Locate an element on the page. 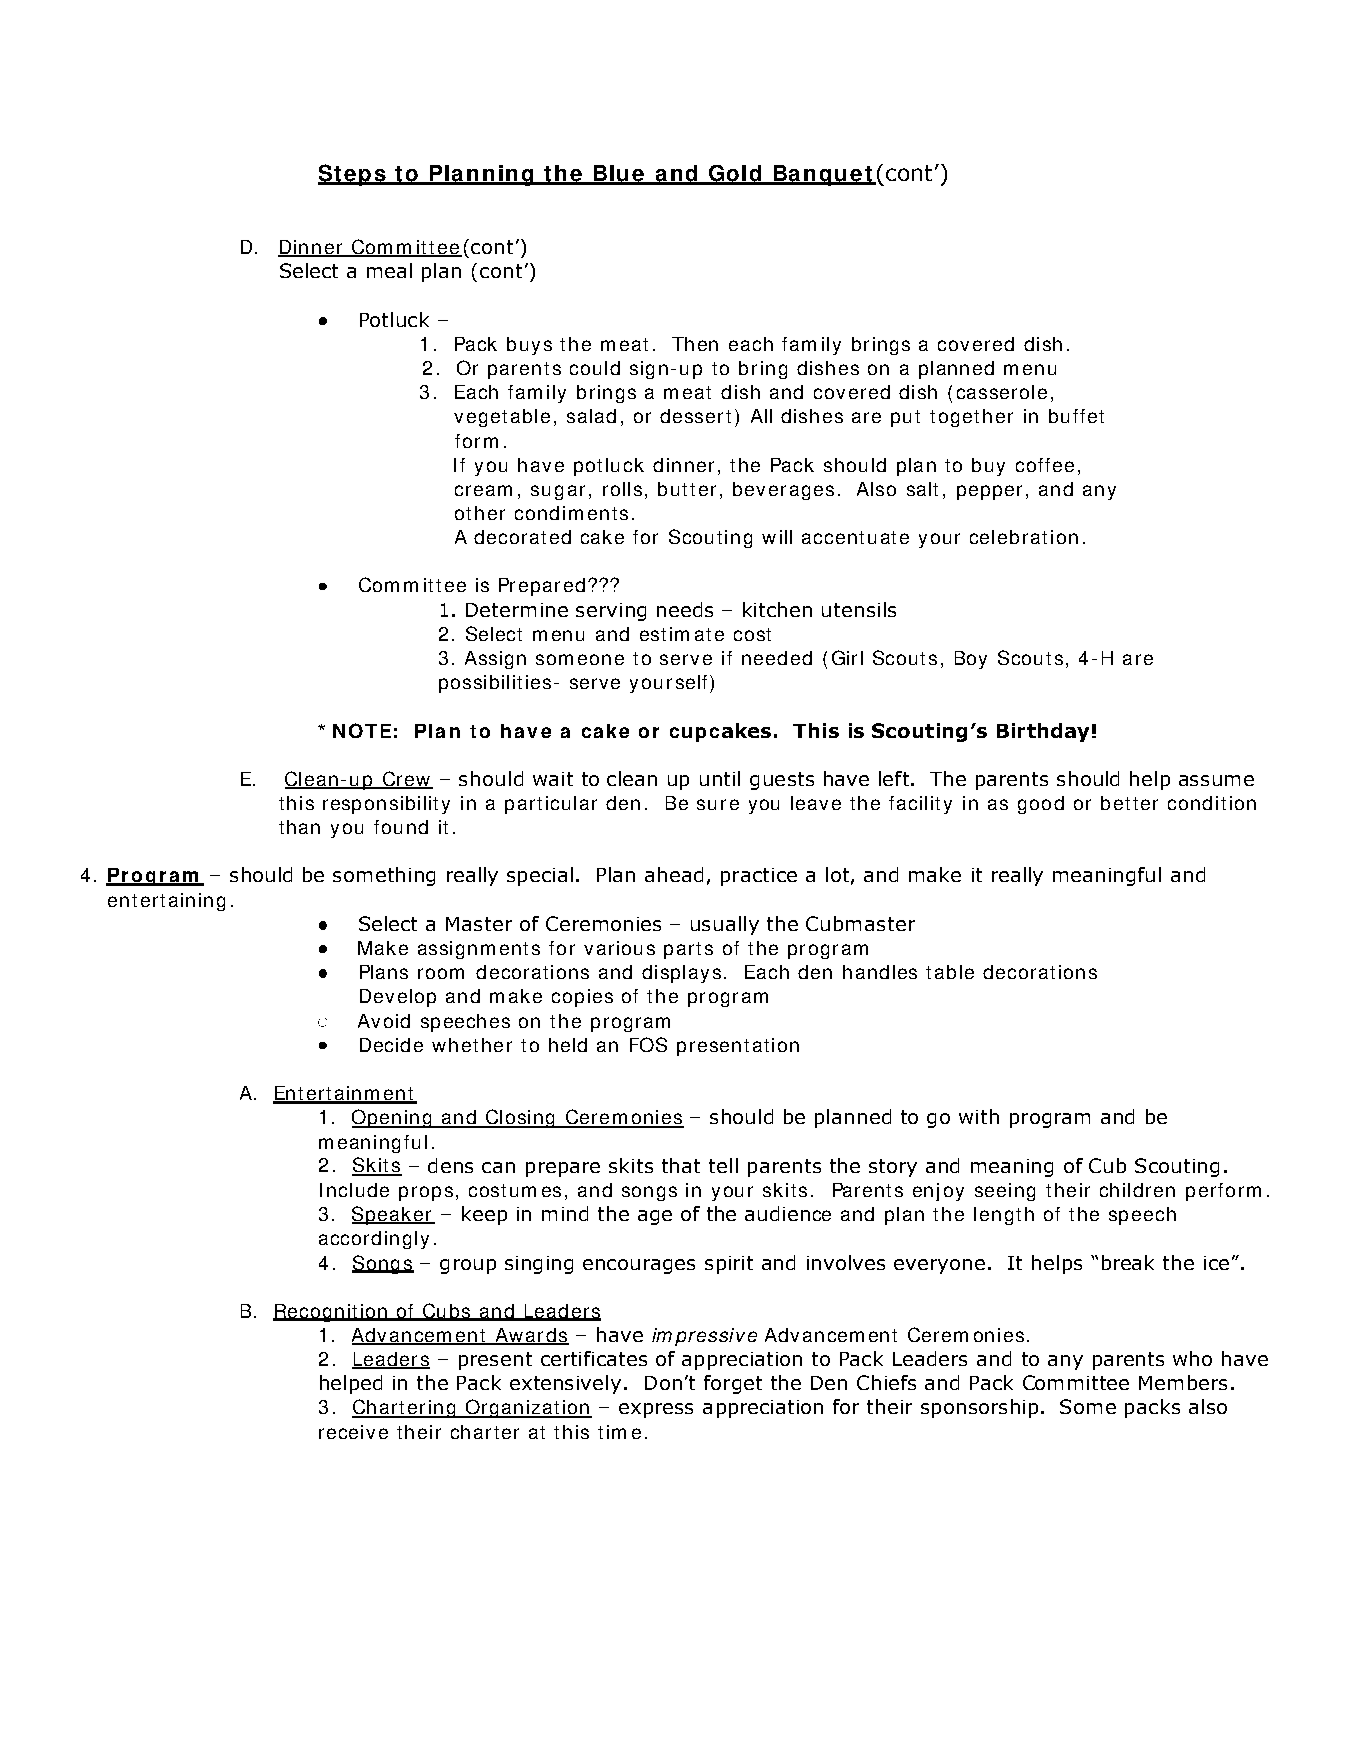 This page has height=1750, width=1353. meal is located at coordinates (389, 270).
